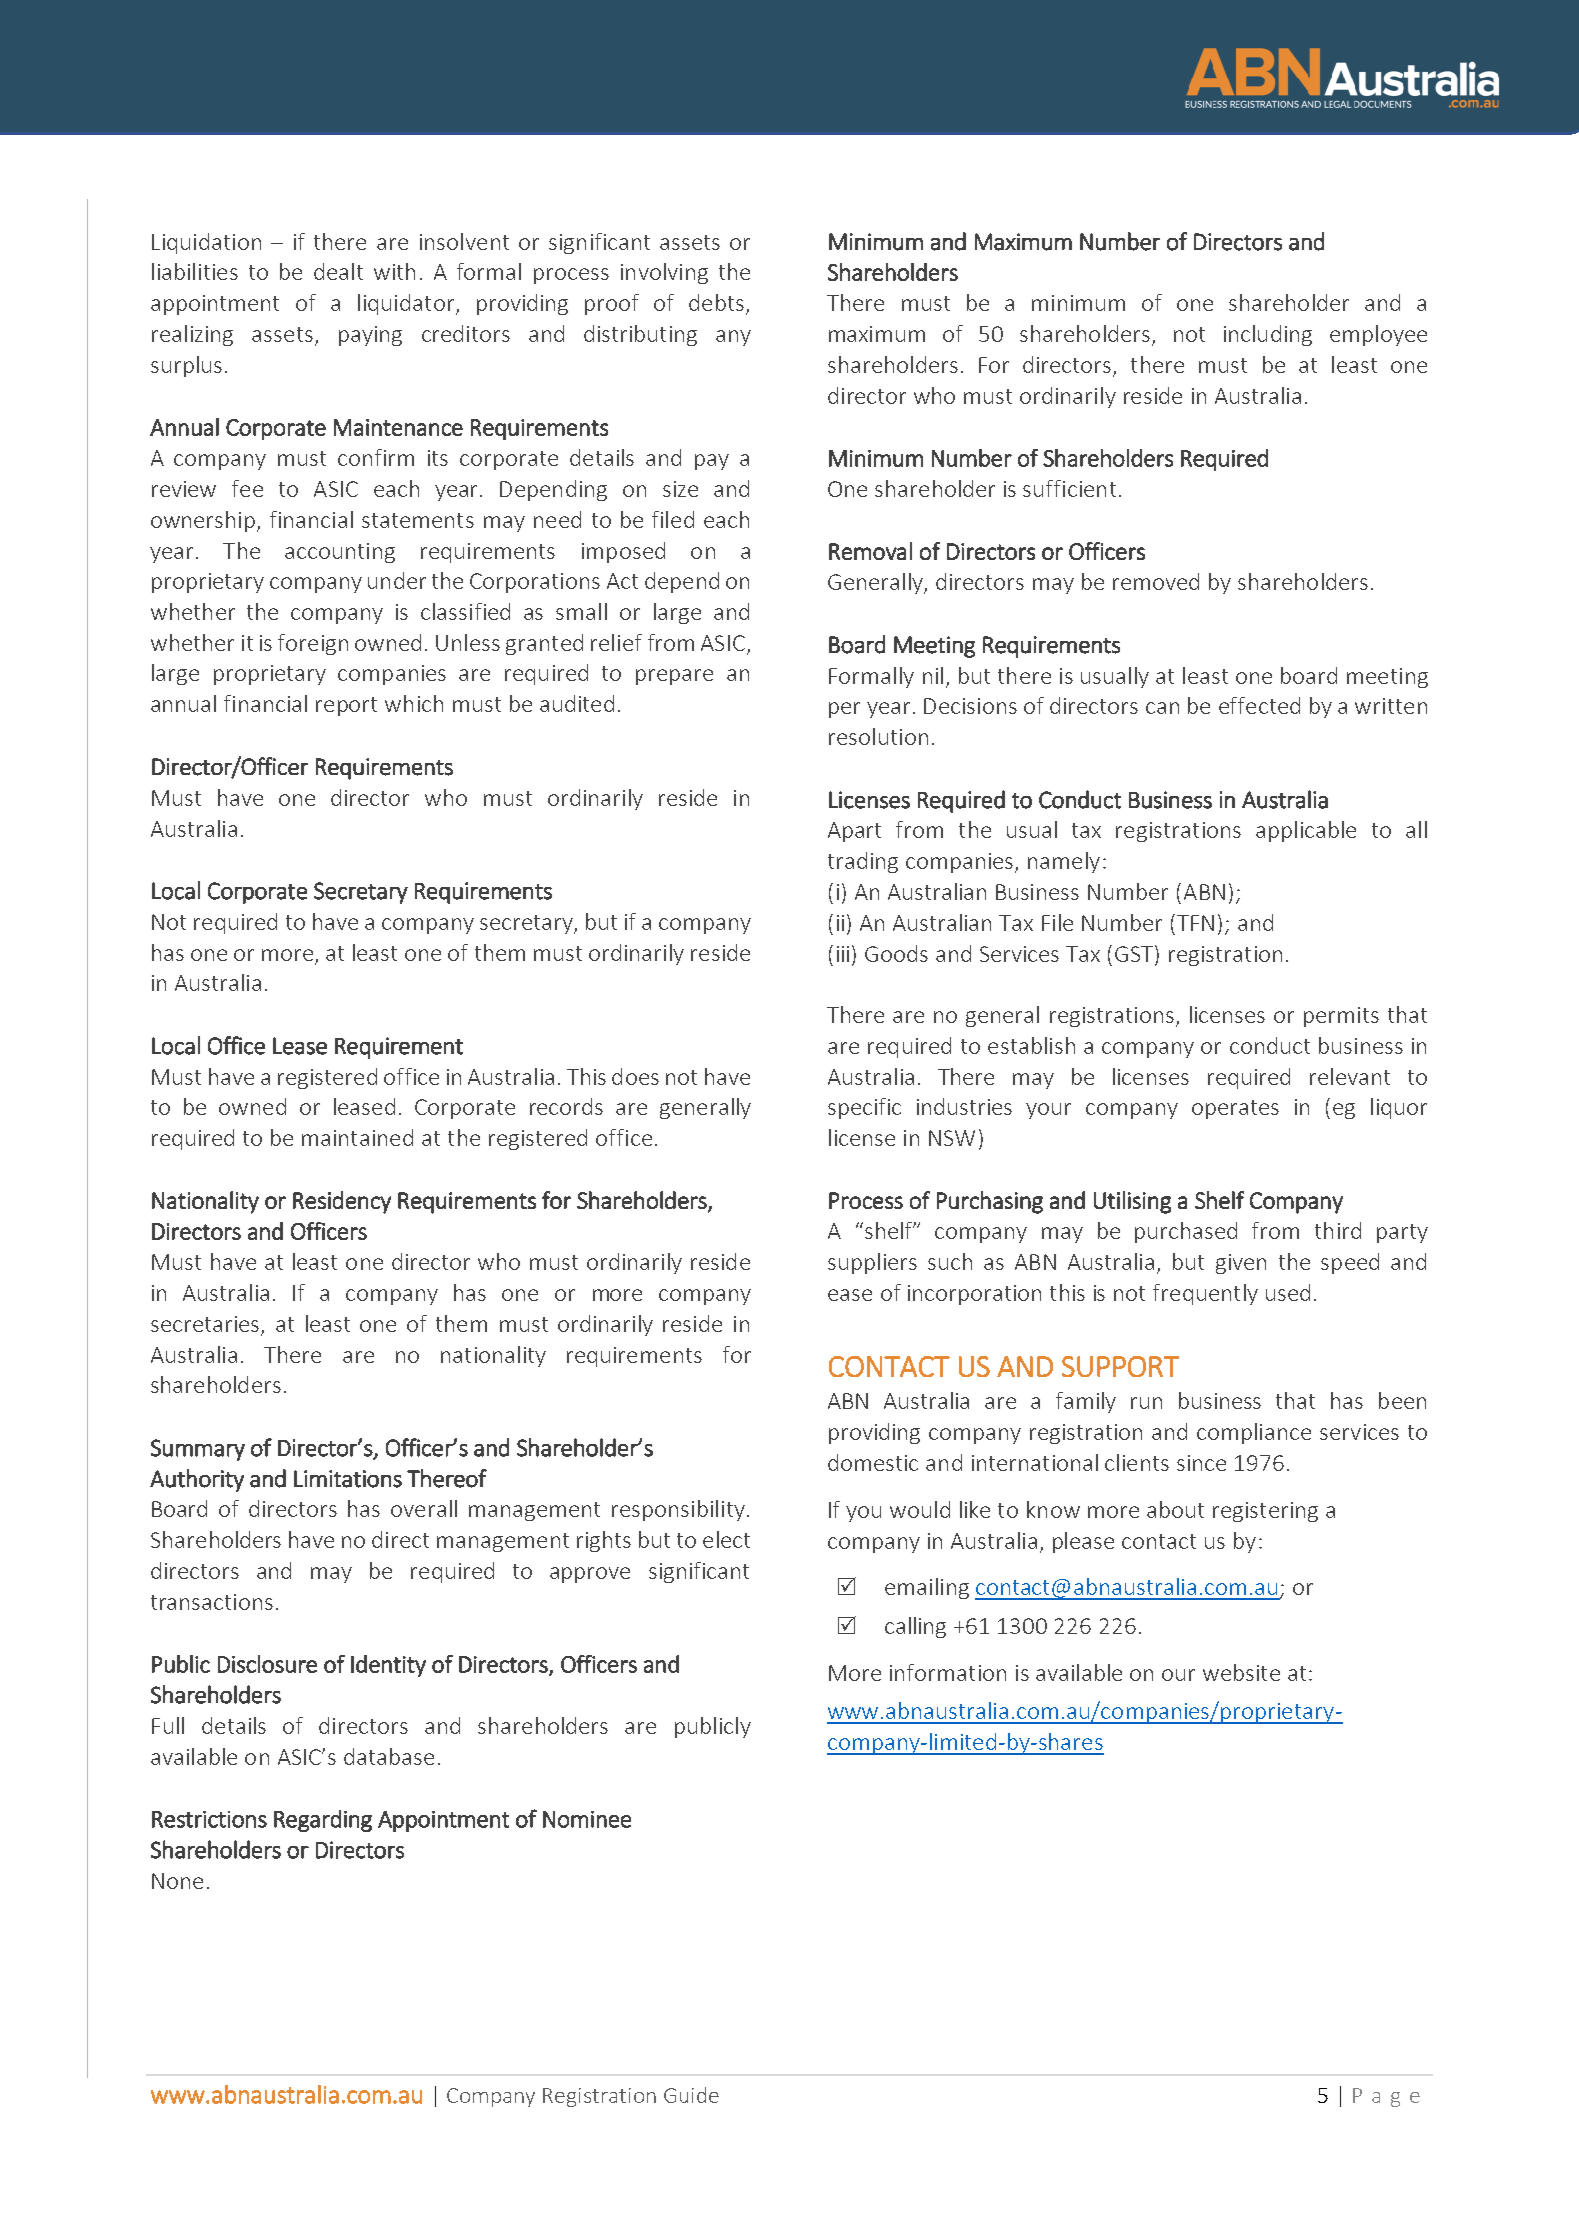  I want to click on website, so click(1241, 1672).
